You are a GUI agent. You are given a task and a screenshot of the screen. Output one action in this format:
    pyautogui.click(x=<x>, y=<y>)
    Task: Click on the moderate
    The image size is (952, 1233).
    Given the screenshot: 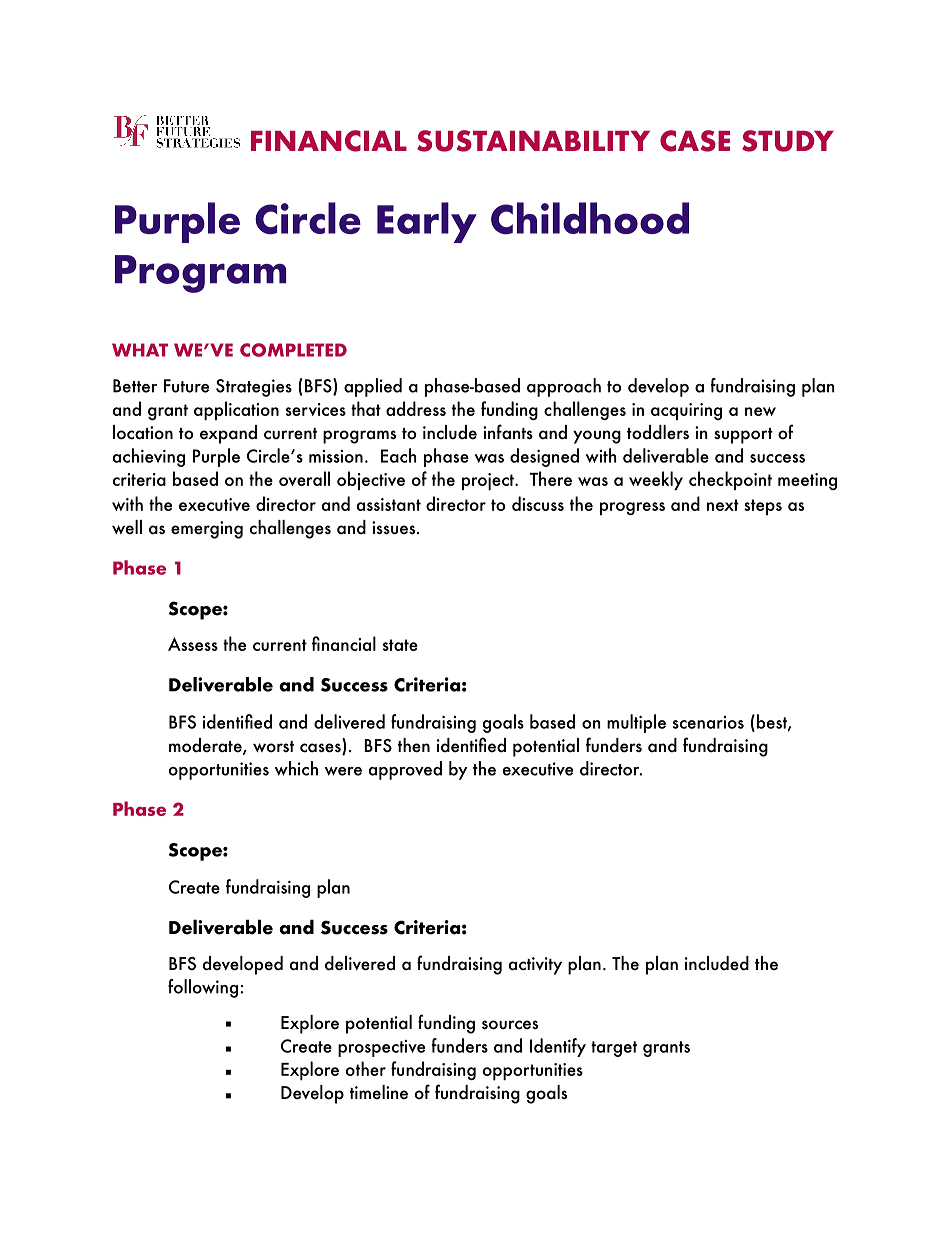 What is the action you would take?
    pyautogui.click(x=206, y=746)
